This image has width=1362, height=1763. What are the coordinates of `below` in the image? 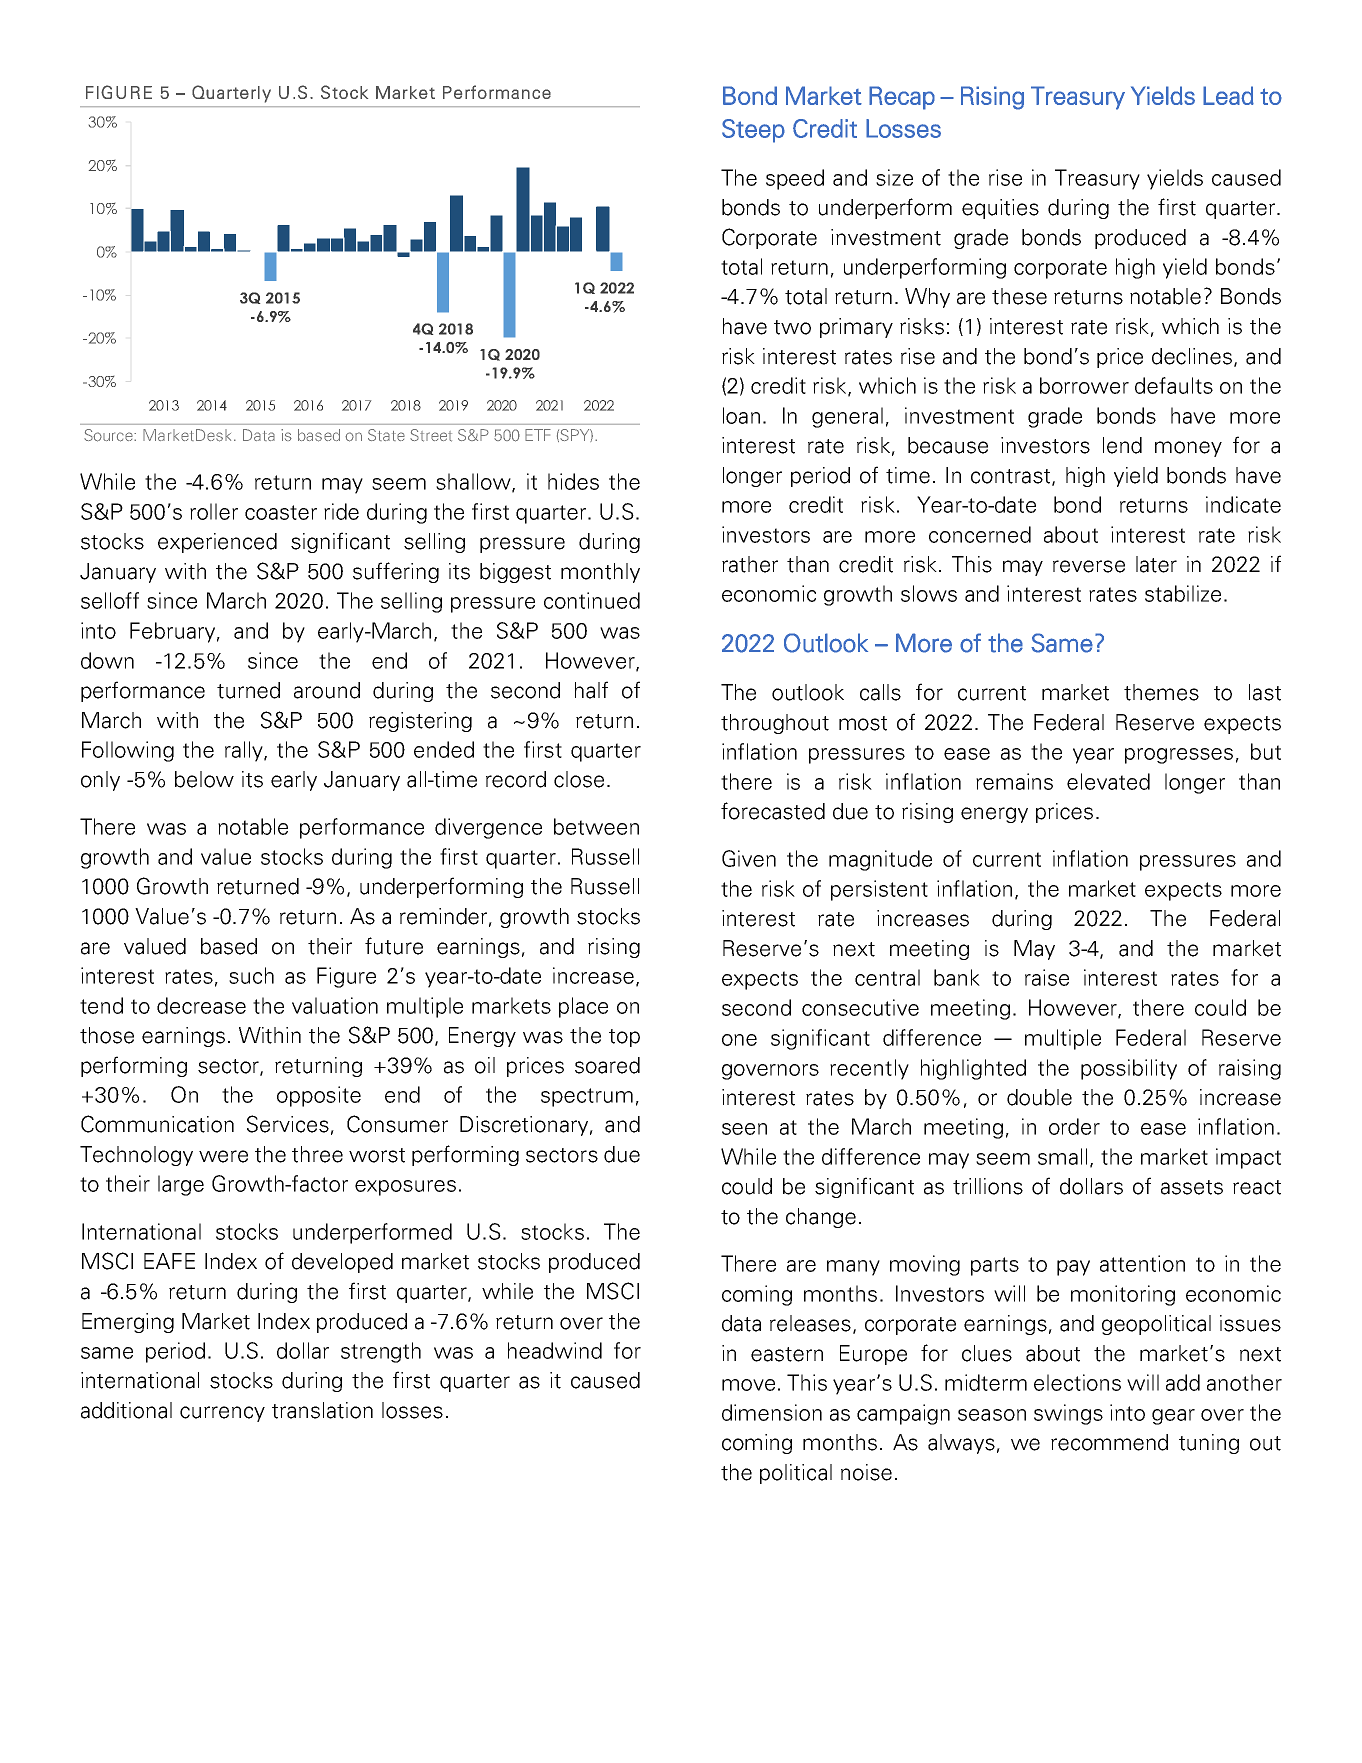 It's located at (204, 779).
